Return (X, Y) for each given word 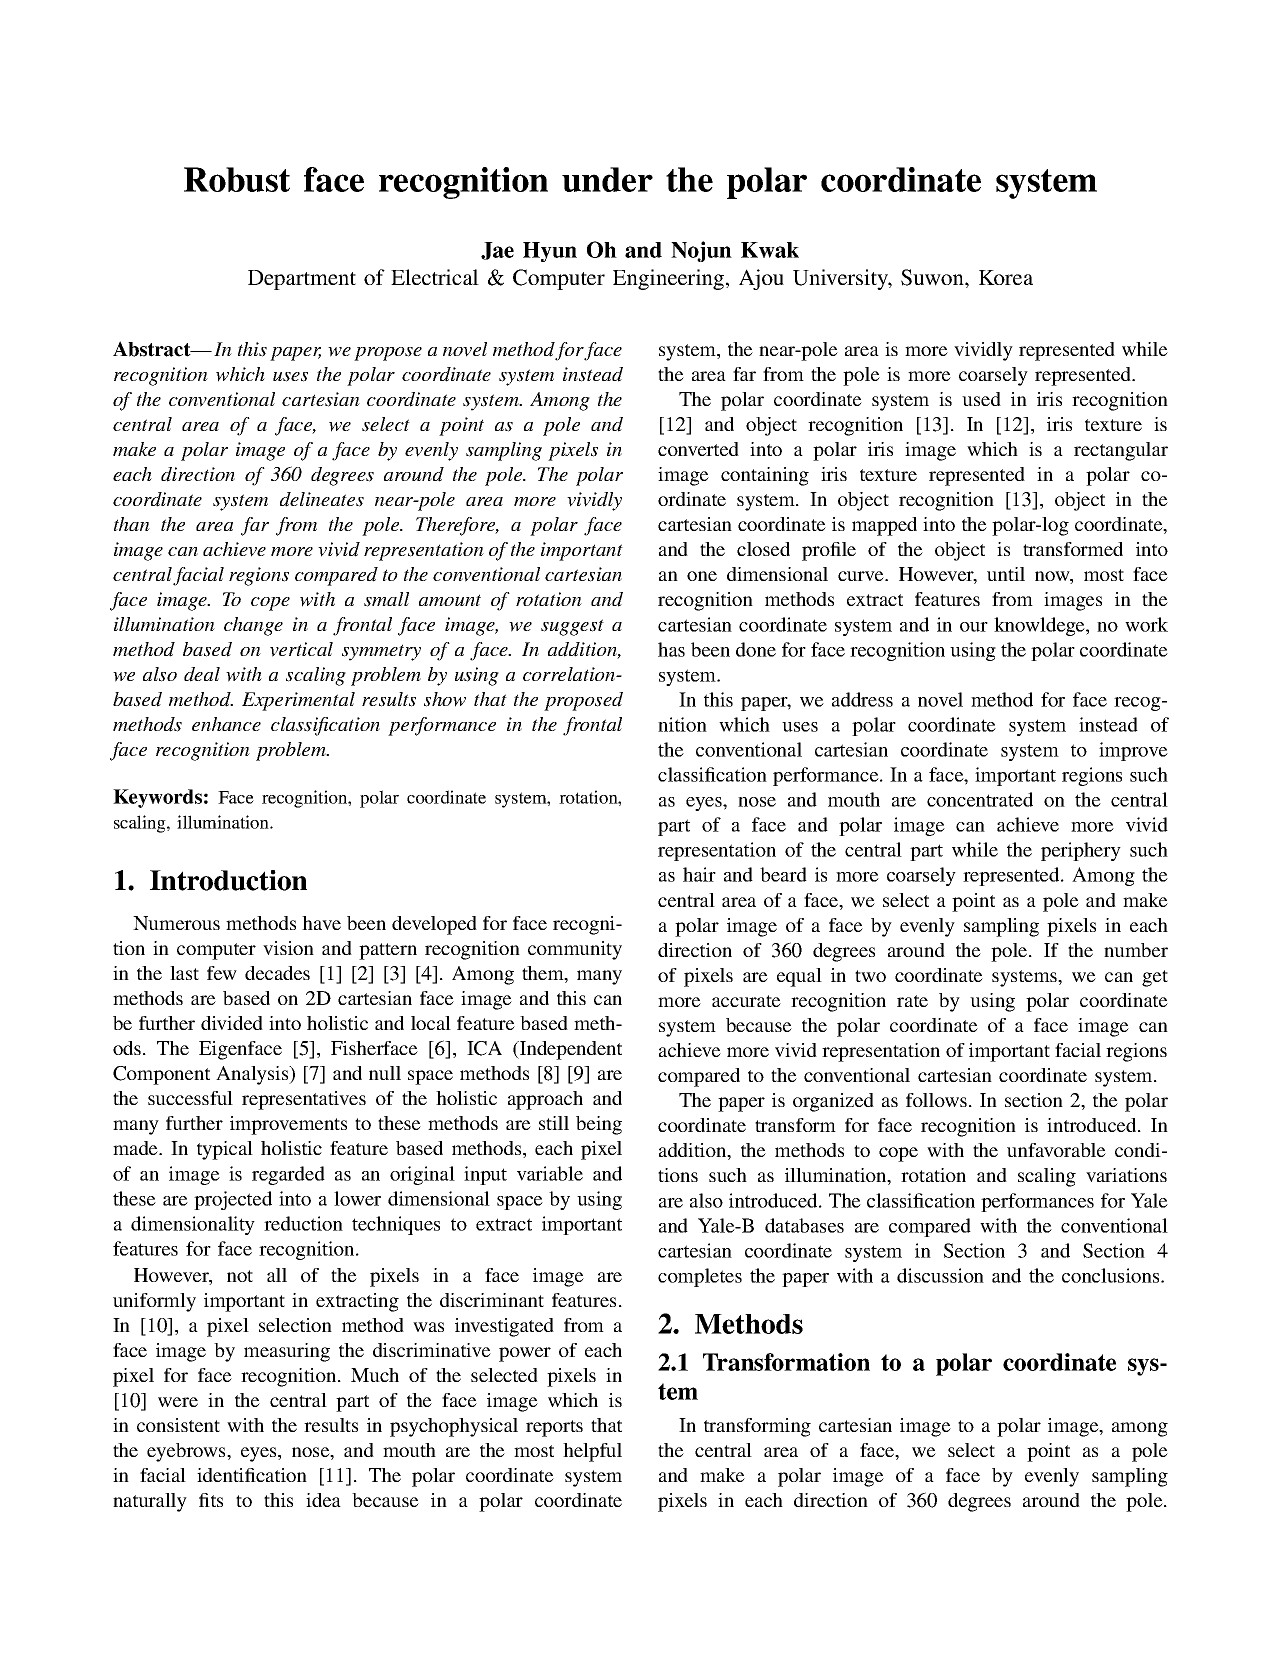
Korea (1006, 277)
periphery (1081, 851)
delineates (322, 499)
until (1006, 574)
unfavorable (1056, 1150)
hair (699, 874)
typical (225, 1150)
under (607, 179)
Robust (237, 179)
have (321, 923)
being (599, 1125)
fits (211, 1500)
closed (763, 549)
